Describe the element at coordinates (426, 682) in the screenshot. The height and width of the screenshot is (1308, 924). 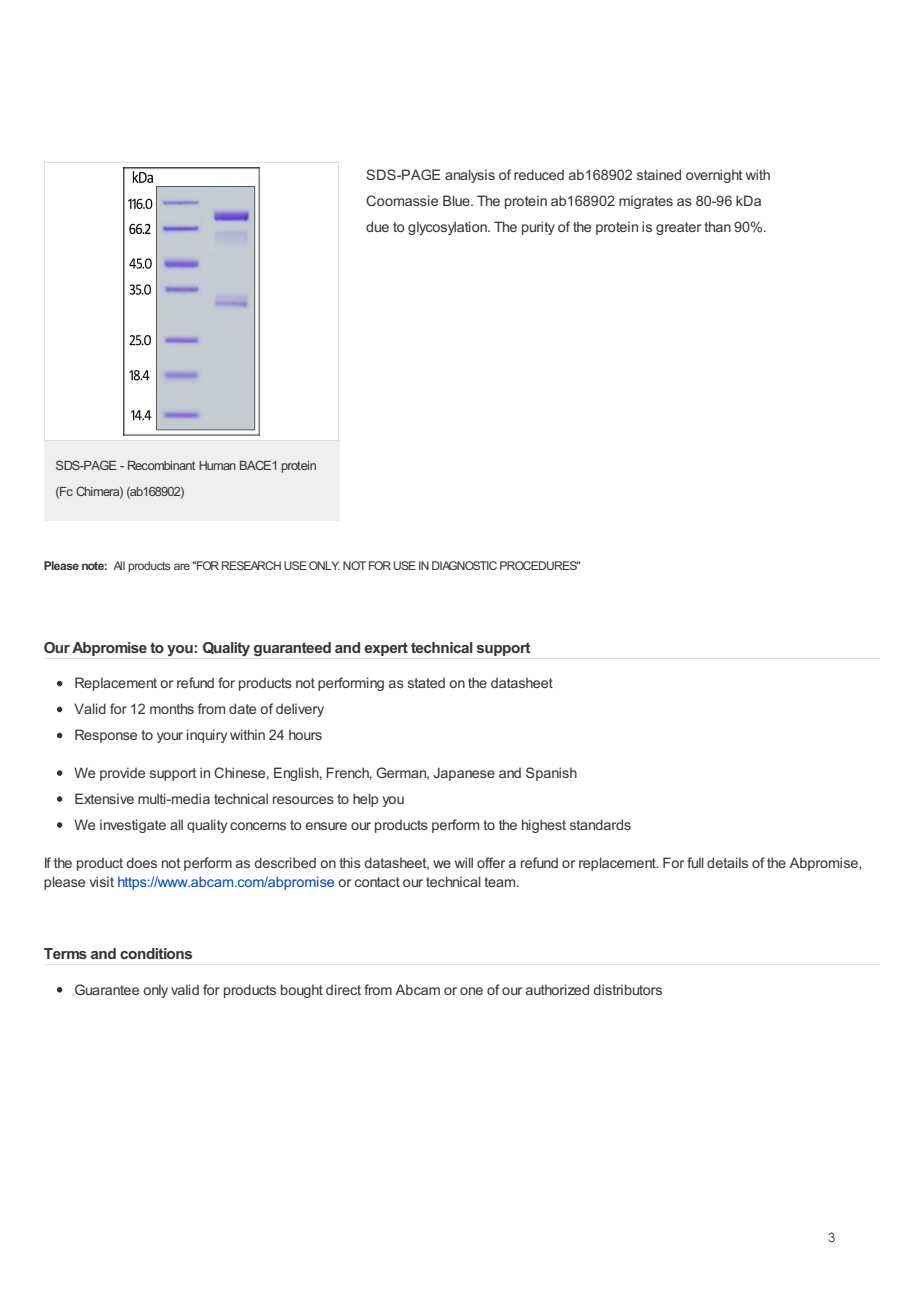
I see `stated` at that location.
